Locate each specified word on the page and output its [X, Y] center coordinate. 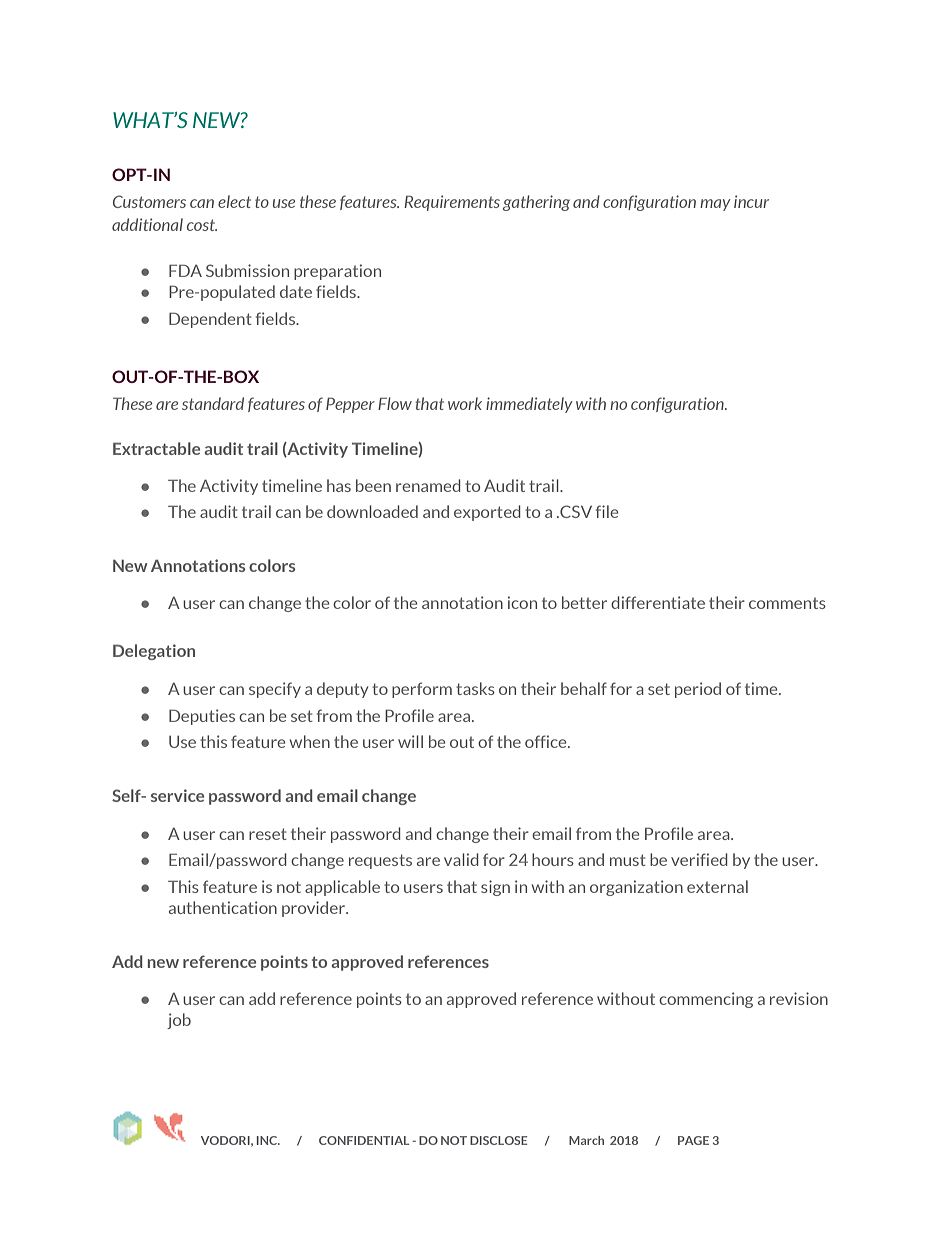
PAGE [693, 1140]
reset [268, 834]
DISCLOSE [499, 1140]
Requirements [452, 203]
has [339, 485]
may [715, 205]
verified [699, 859]
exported [487, 513]
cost [202, 225]
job [179, 1021]
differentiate [658, 602]
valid [461, 859]
